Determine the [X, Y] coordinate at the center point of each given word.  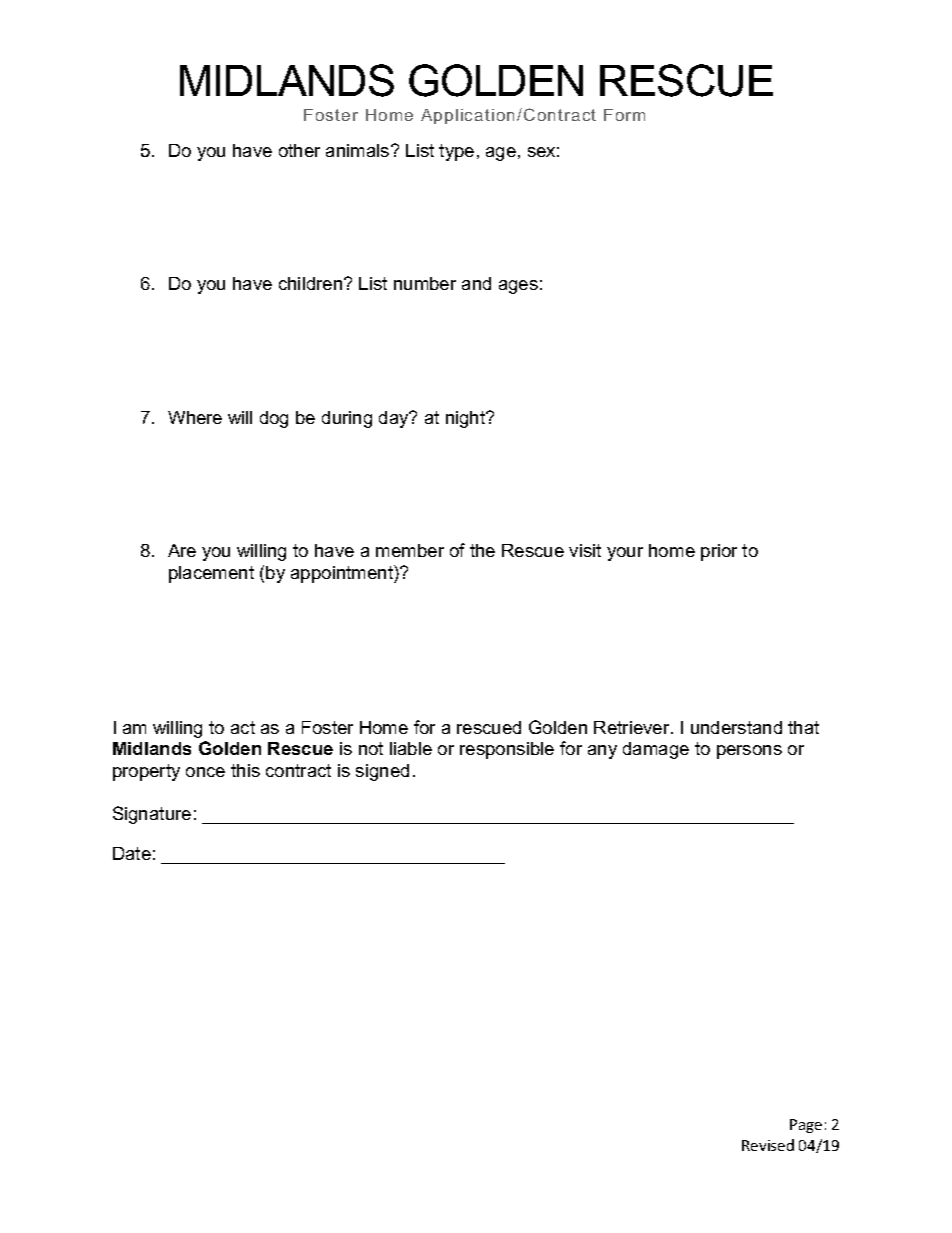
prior [719, 552]
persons [749, 752]
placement [211, 574]
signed [382, 772]
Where [195, 417]
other [299, 150]
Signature [152, 815]
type [456, 152]
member [410, 550]
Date [132, 853]
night [467, 419]
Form [624, 115]
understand [736, 727]
